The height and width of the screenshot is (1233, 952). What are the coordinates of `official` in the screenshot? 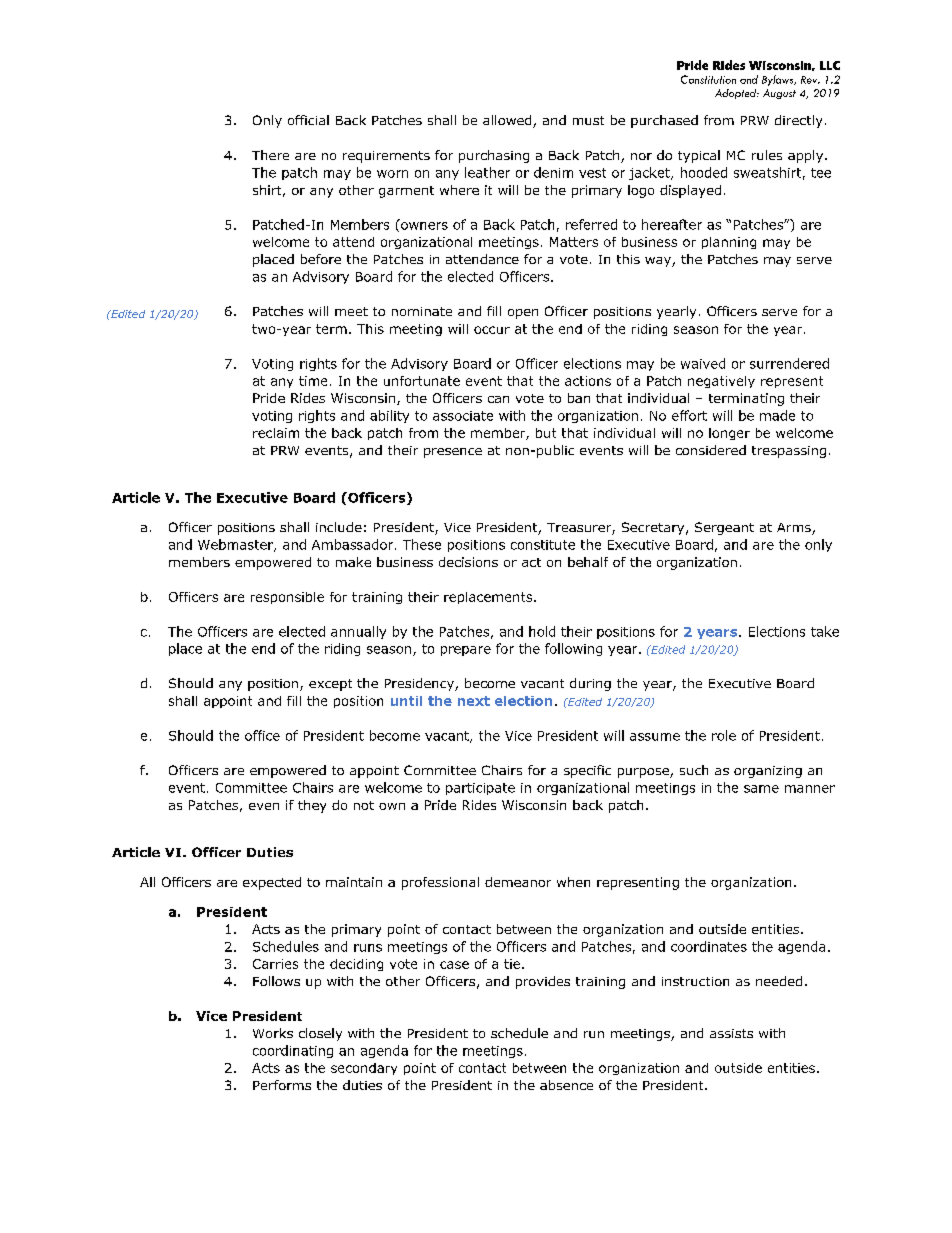 It's located at (308, 120).
